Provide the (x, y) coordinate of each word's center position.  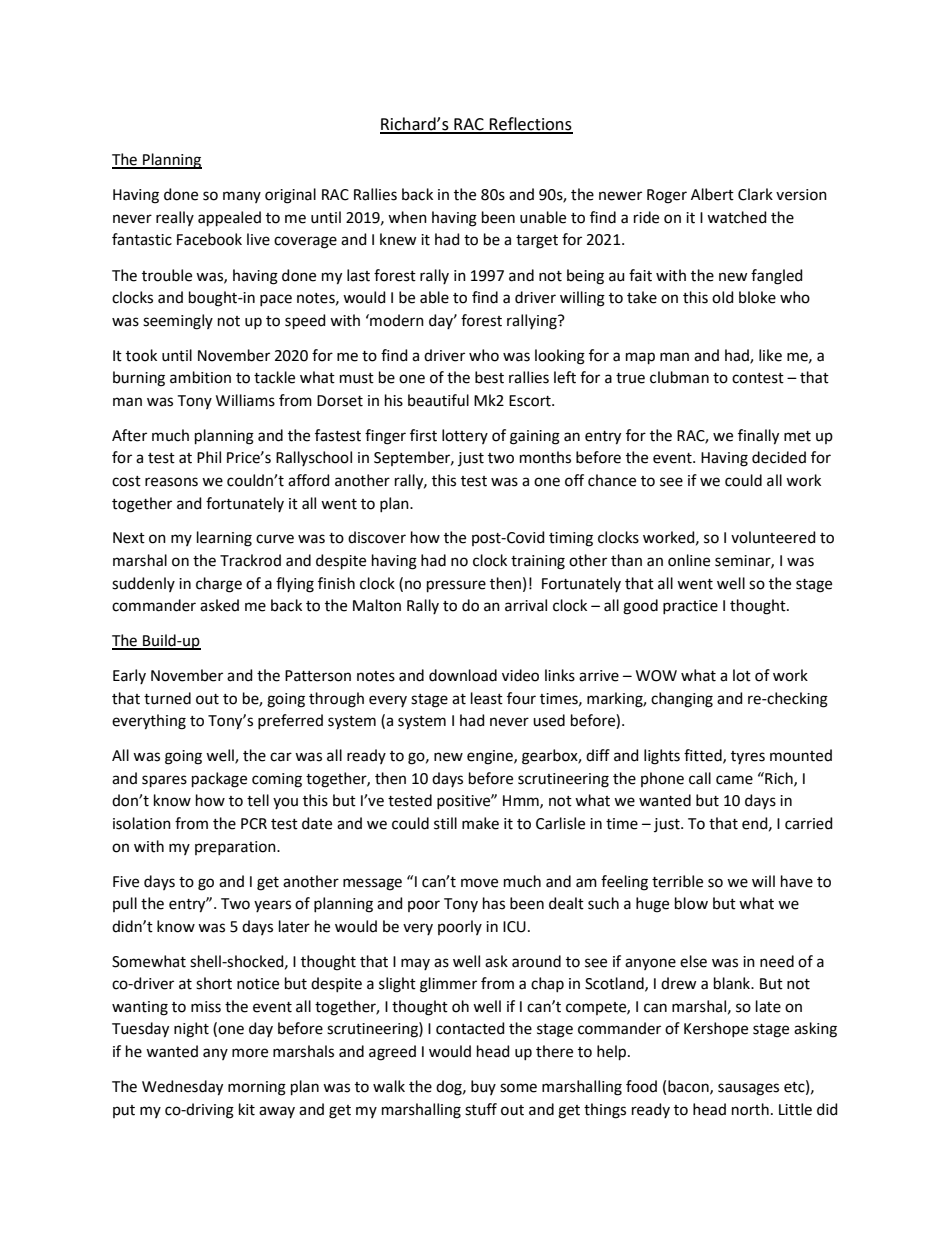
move (479, 883)
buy (483, 1087)
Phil (209, 457)
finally (758, 437)
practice (690, 607)
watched (737, 217)
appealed (229, 218)
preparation (236, 848)
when (407, 217)
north (750, 1109)
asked (219, 605)
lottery (465, 436)
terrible (677, 881)
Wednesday (182, 1088)
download (463, 675)
